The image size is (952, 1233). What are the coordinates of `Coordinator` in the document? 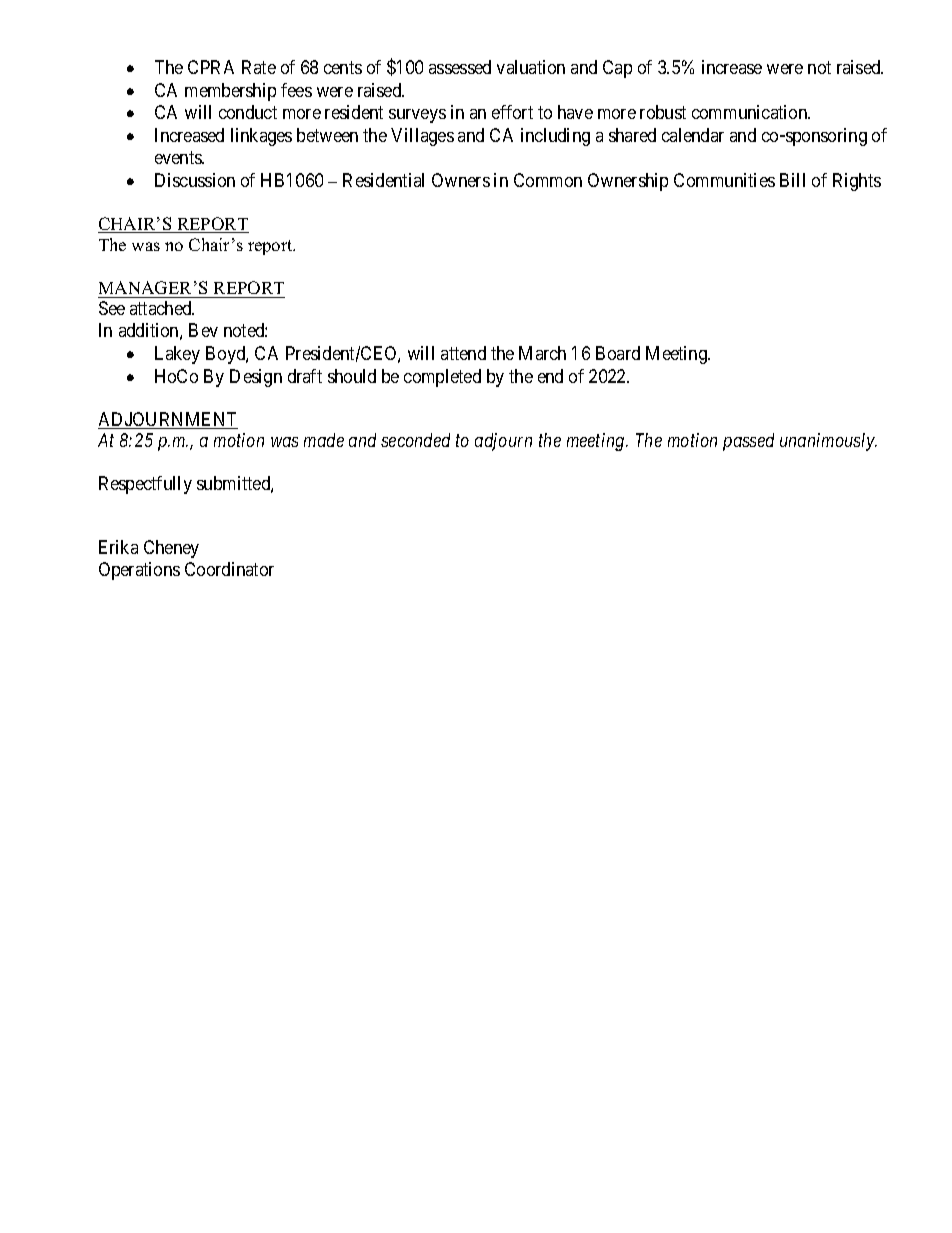 It's located at (229, 569).
